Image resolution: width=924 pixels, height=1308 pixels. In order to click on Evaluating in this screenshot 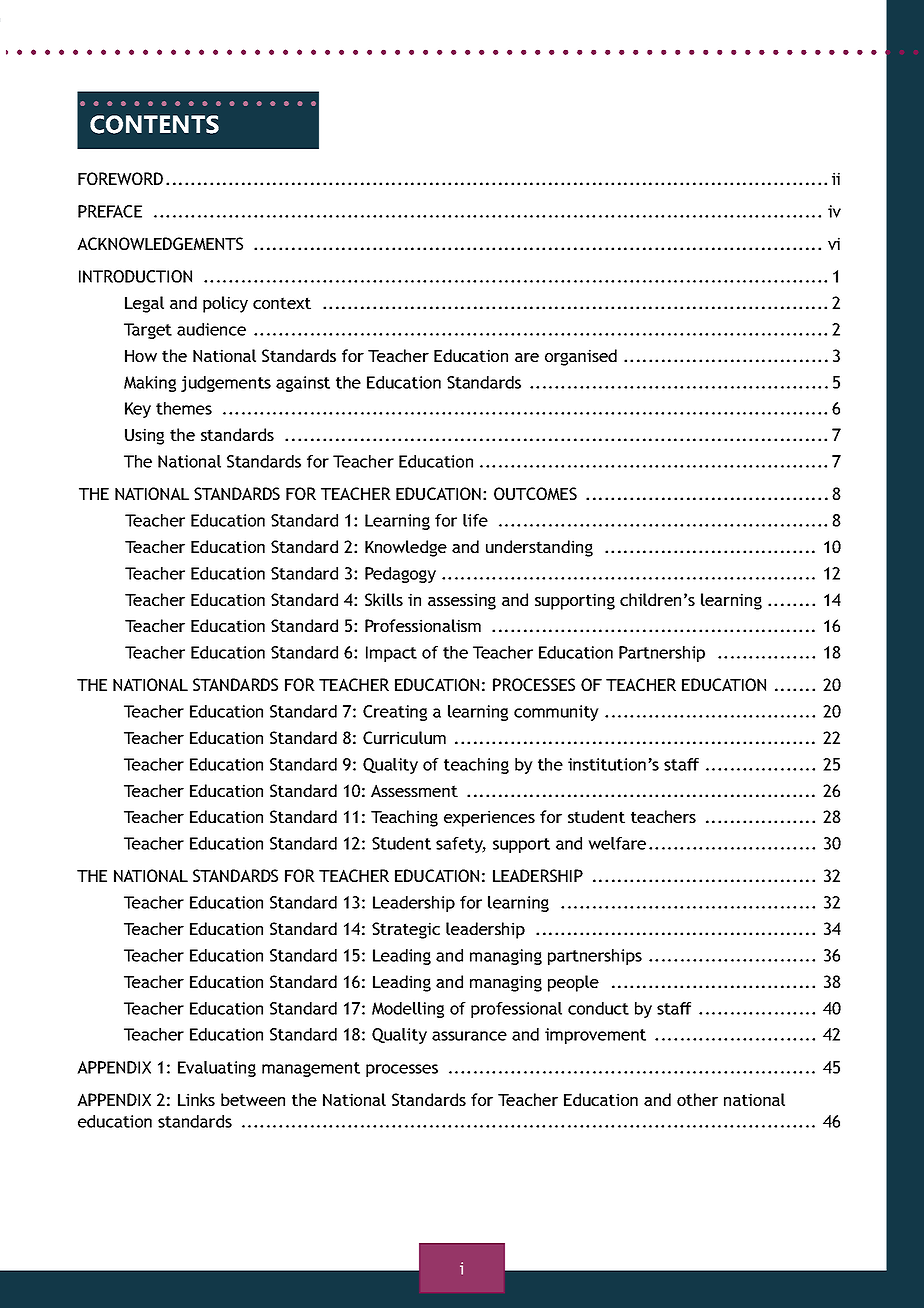, I will do `click(217, 1069)`.
